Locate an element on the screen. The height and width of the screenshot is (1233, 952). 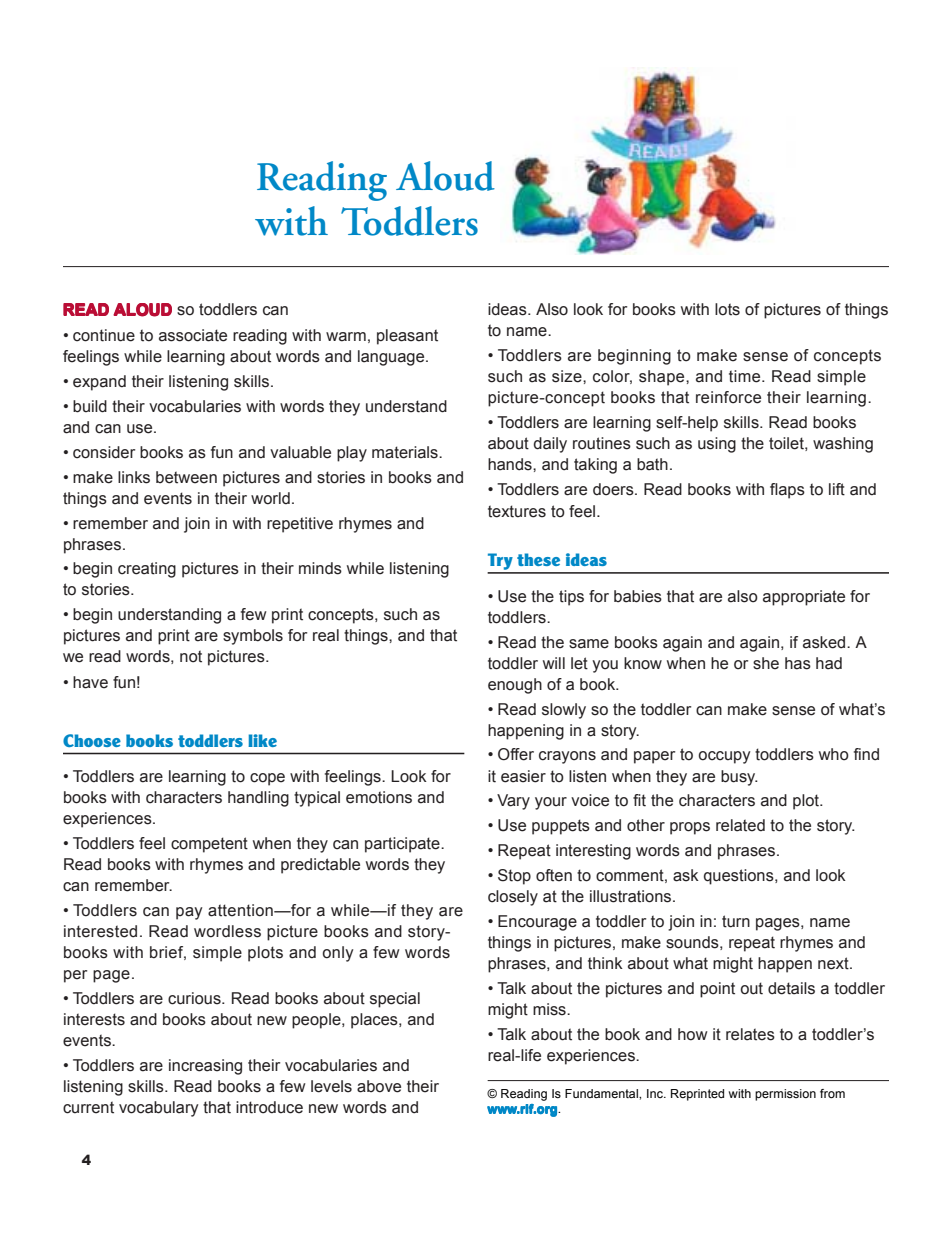
Offer is located at coordinates (516, 754).
